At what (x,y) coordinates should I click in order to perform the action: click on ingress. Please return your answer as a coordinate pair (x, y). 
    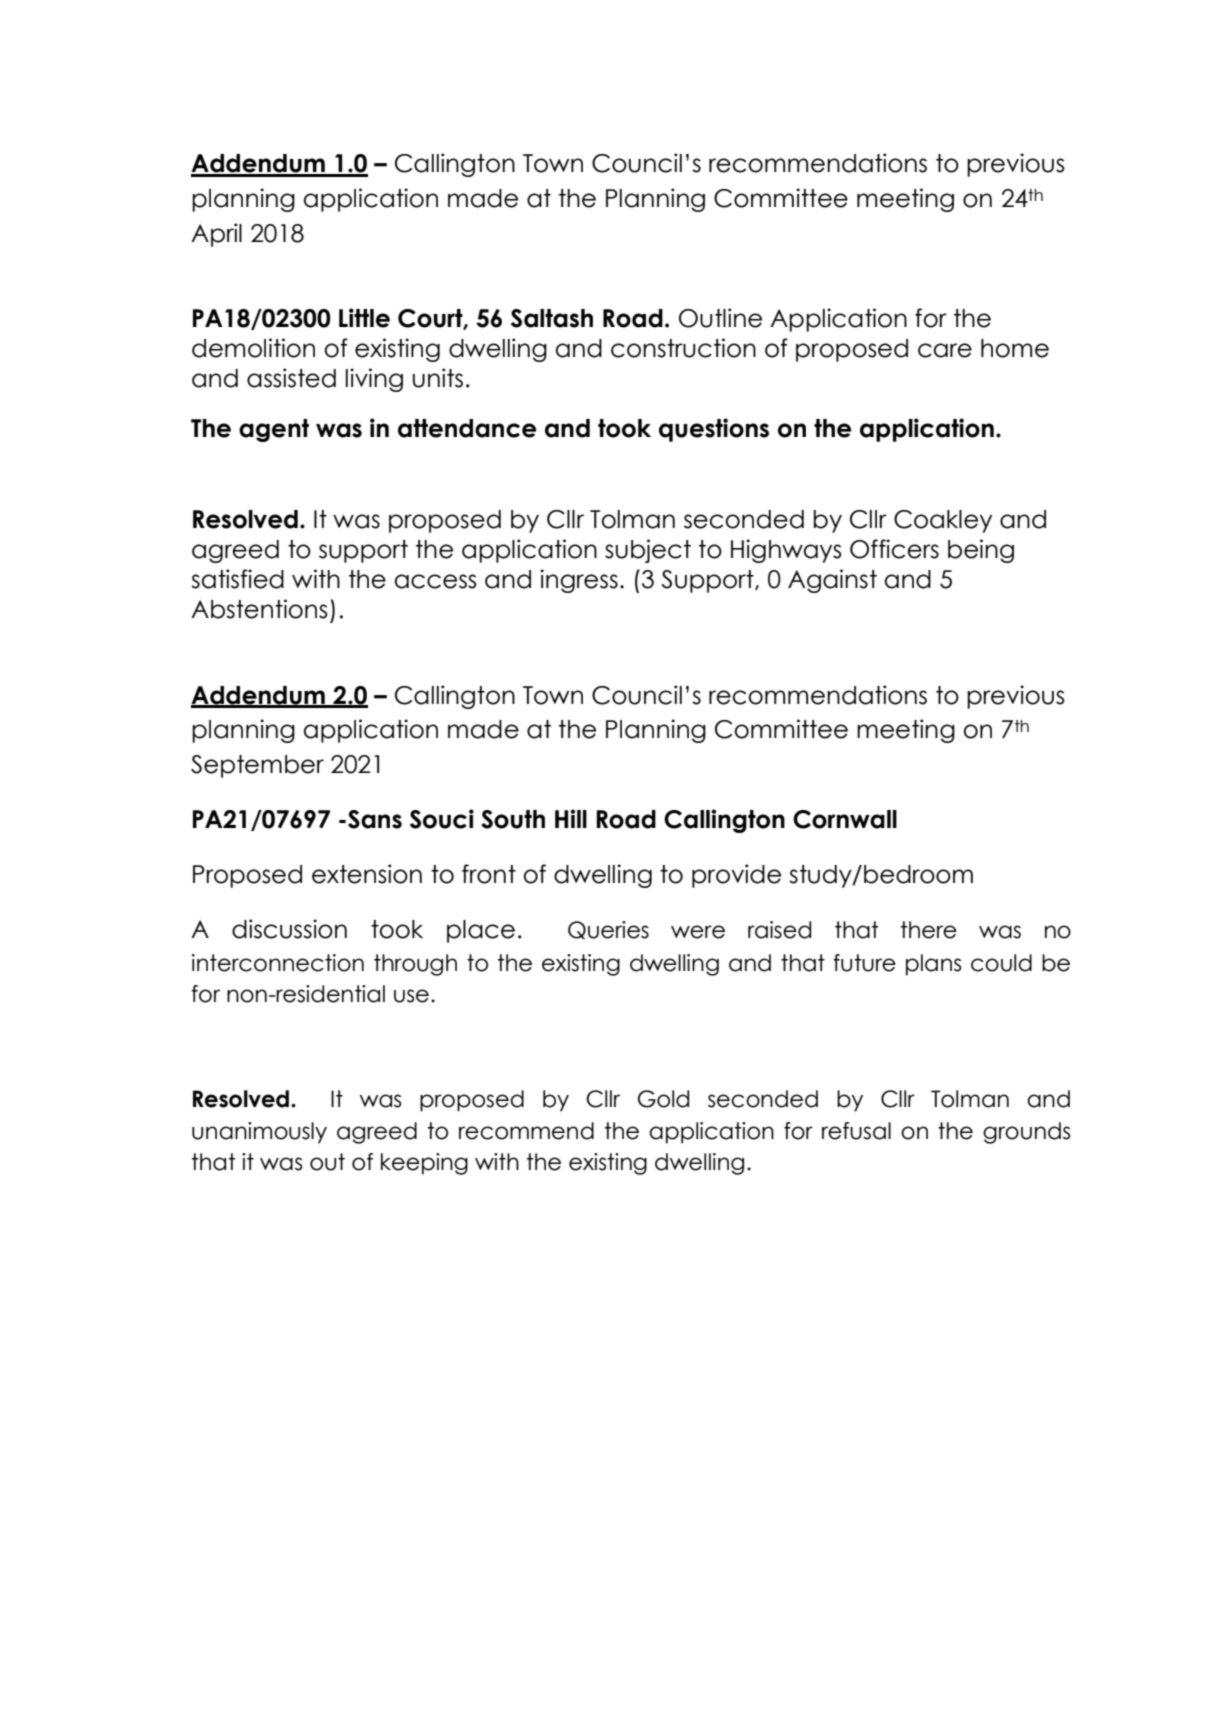
    Looking at the image, I should click on (579, 581).
